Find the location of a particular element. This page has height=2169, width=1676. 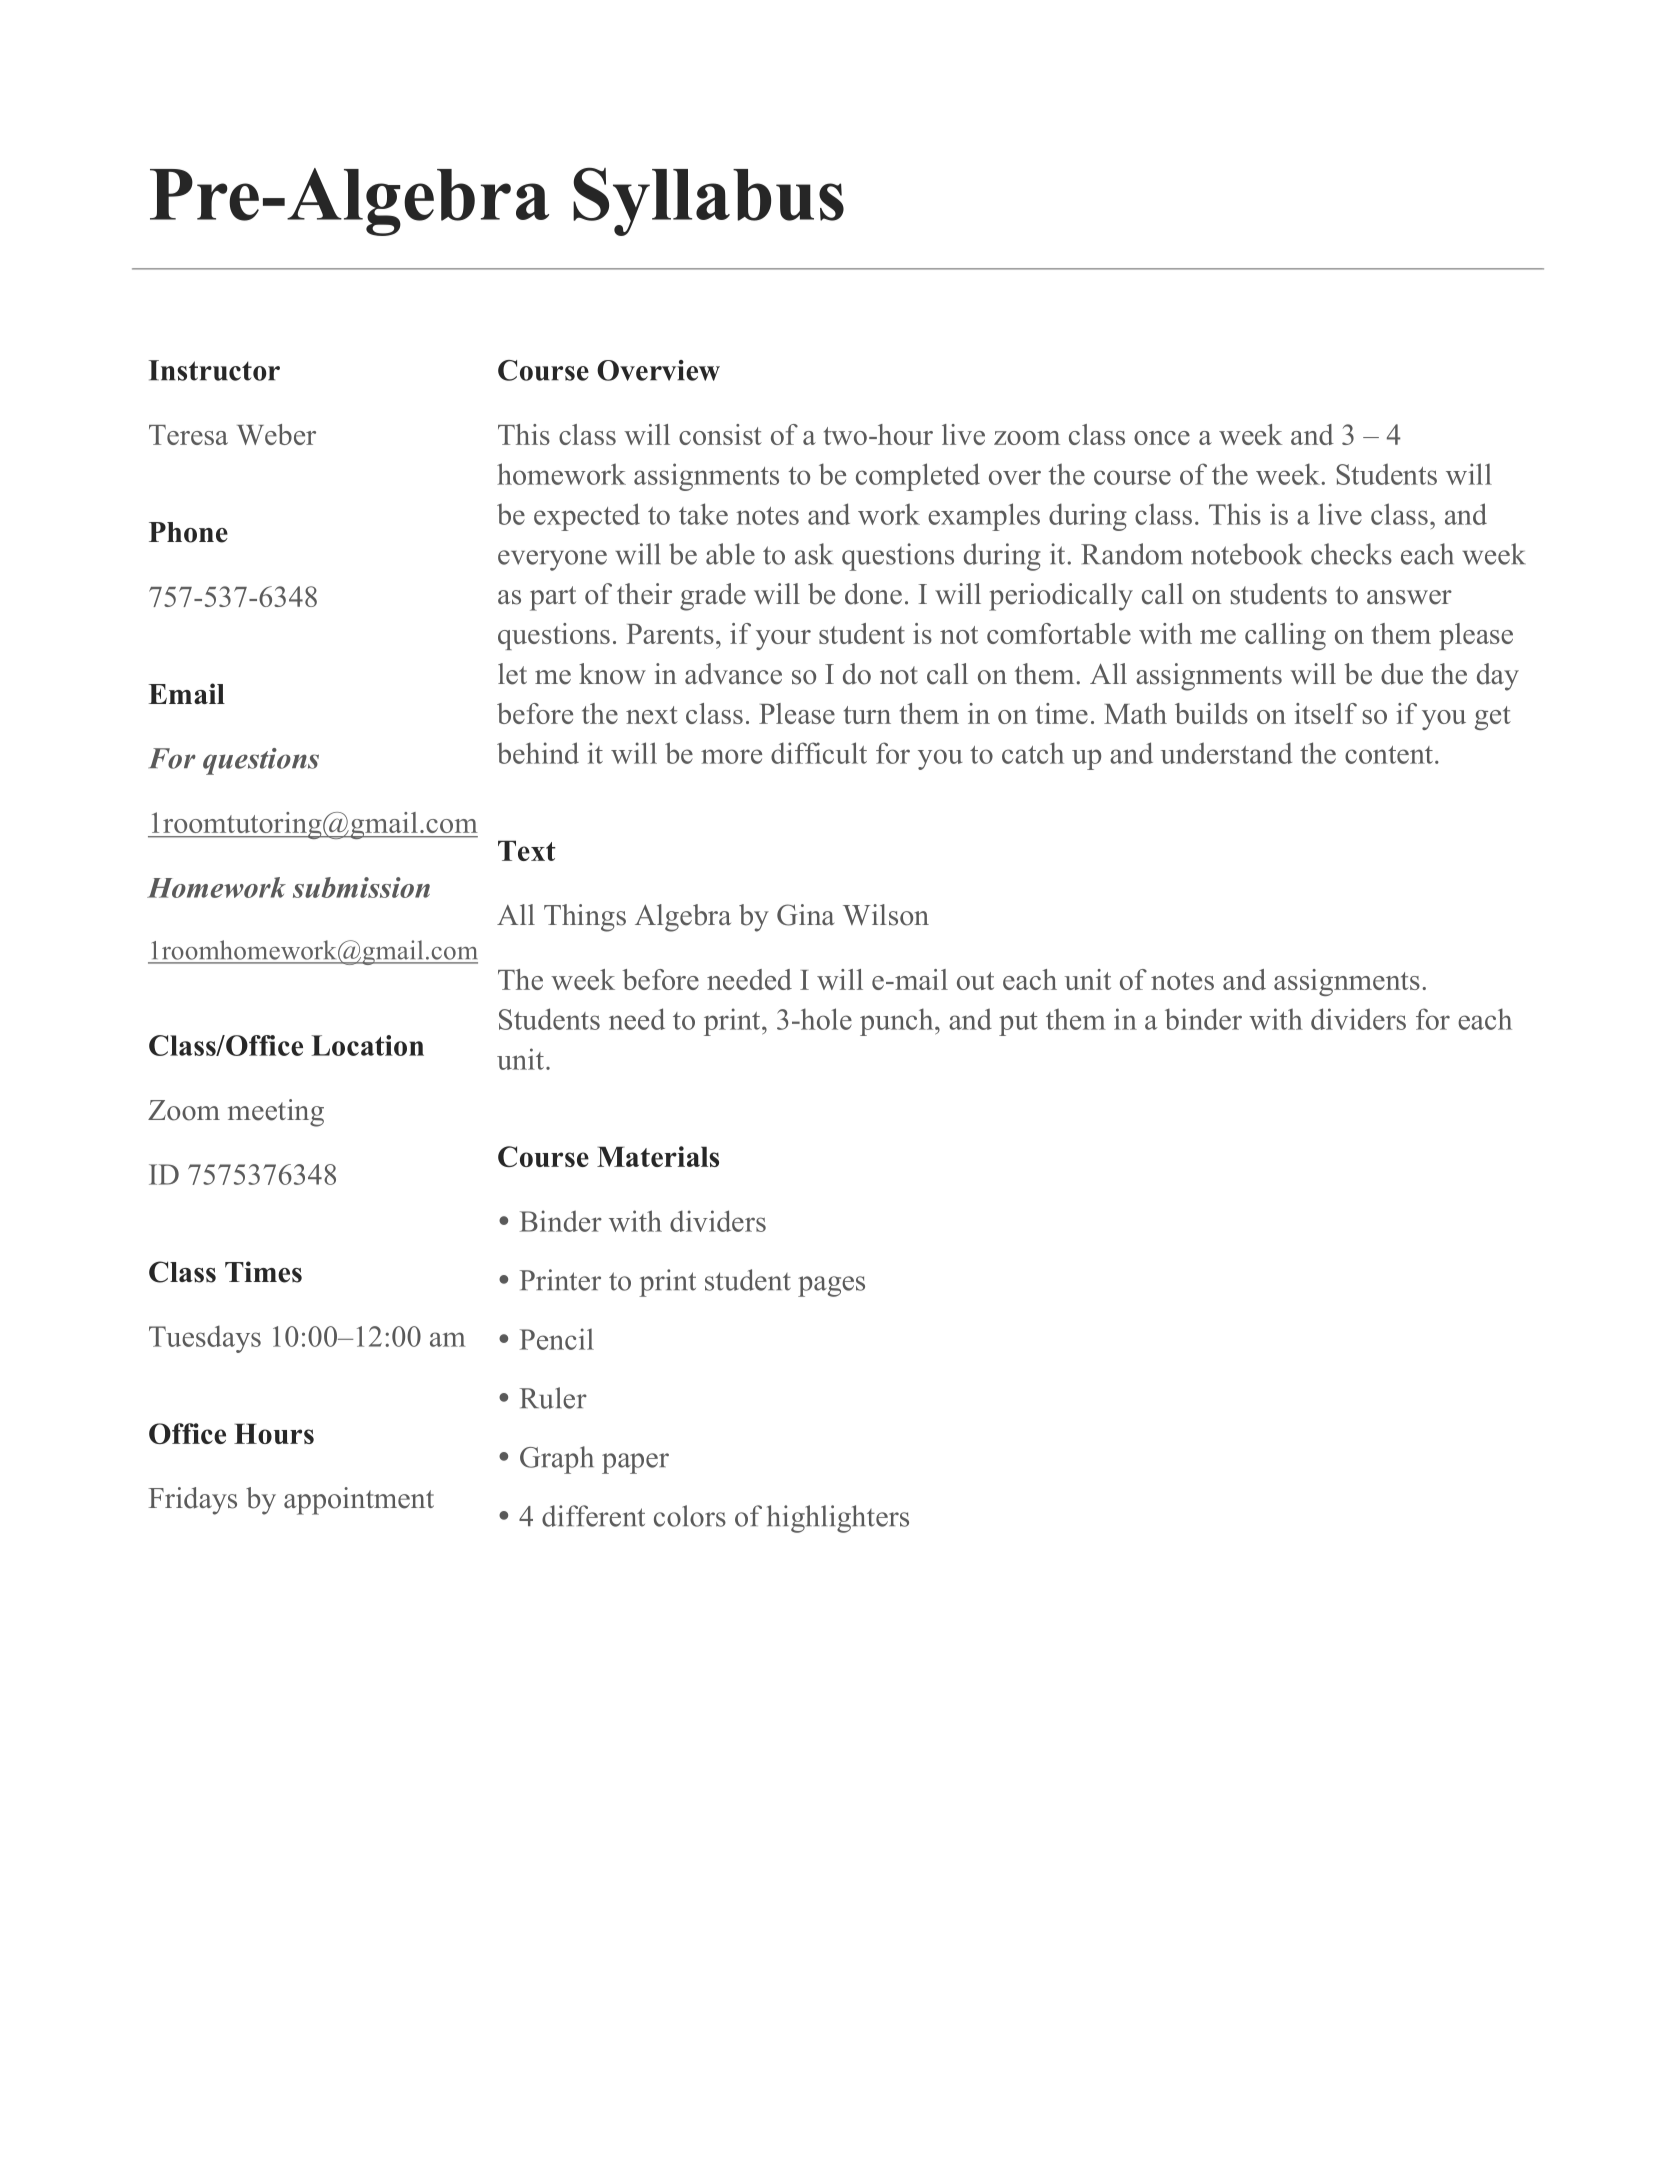

highlighters is located at coordinates (838, 1519).
